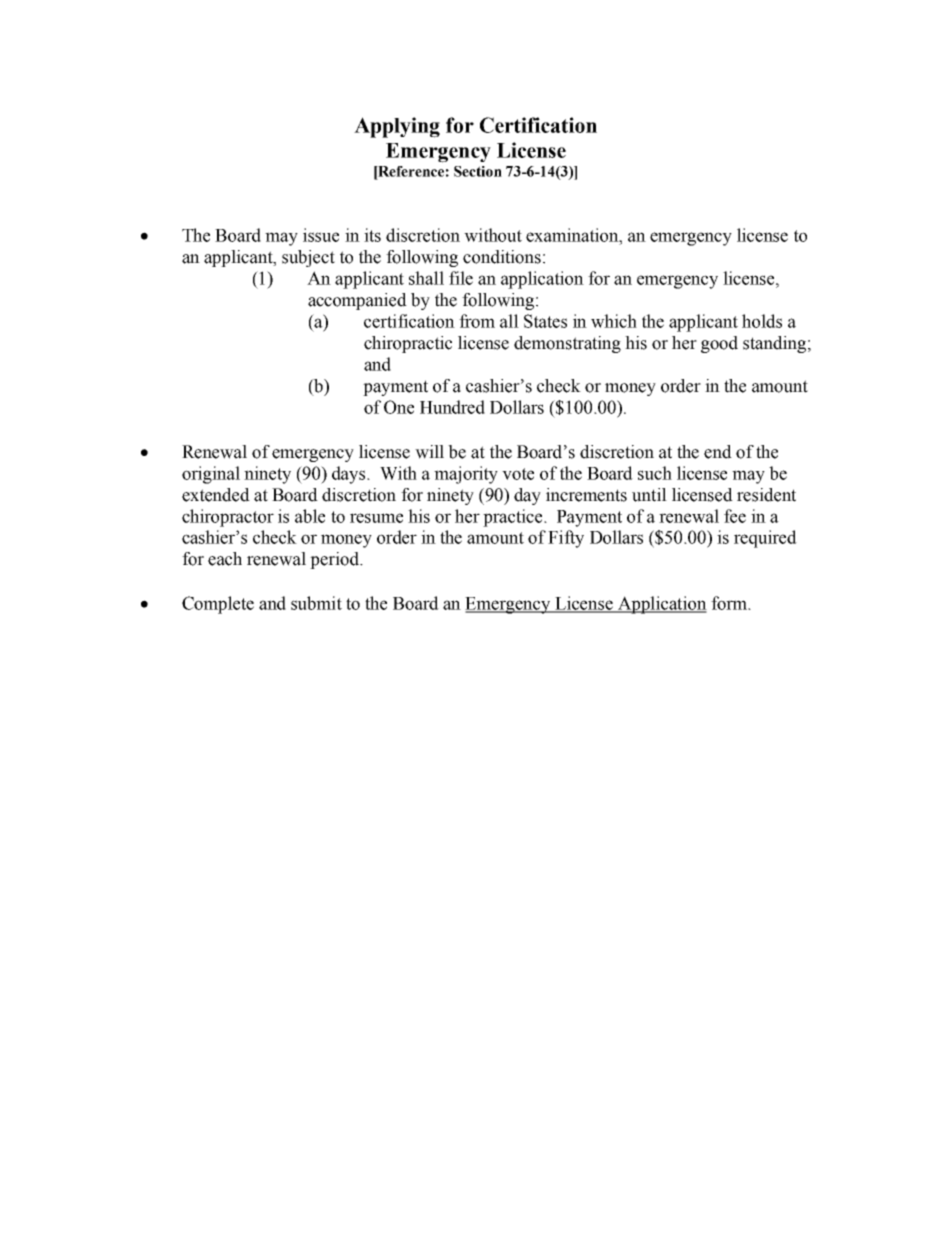 Image resolution: width=952 pixels, height=1233 pixels. Describe the element at coordinates (397, 127) in the document. I see `Applying` at that location.
